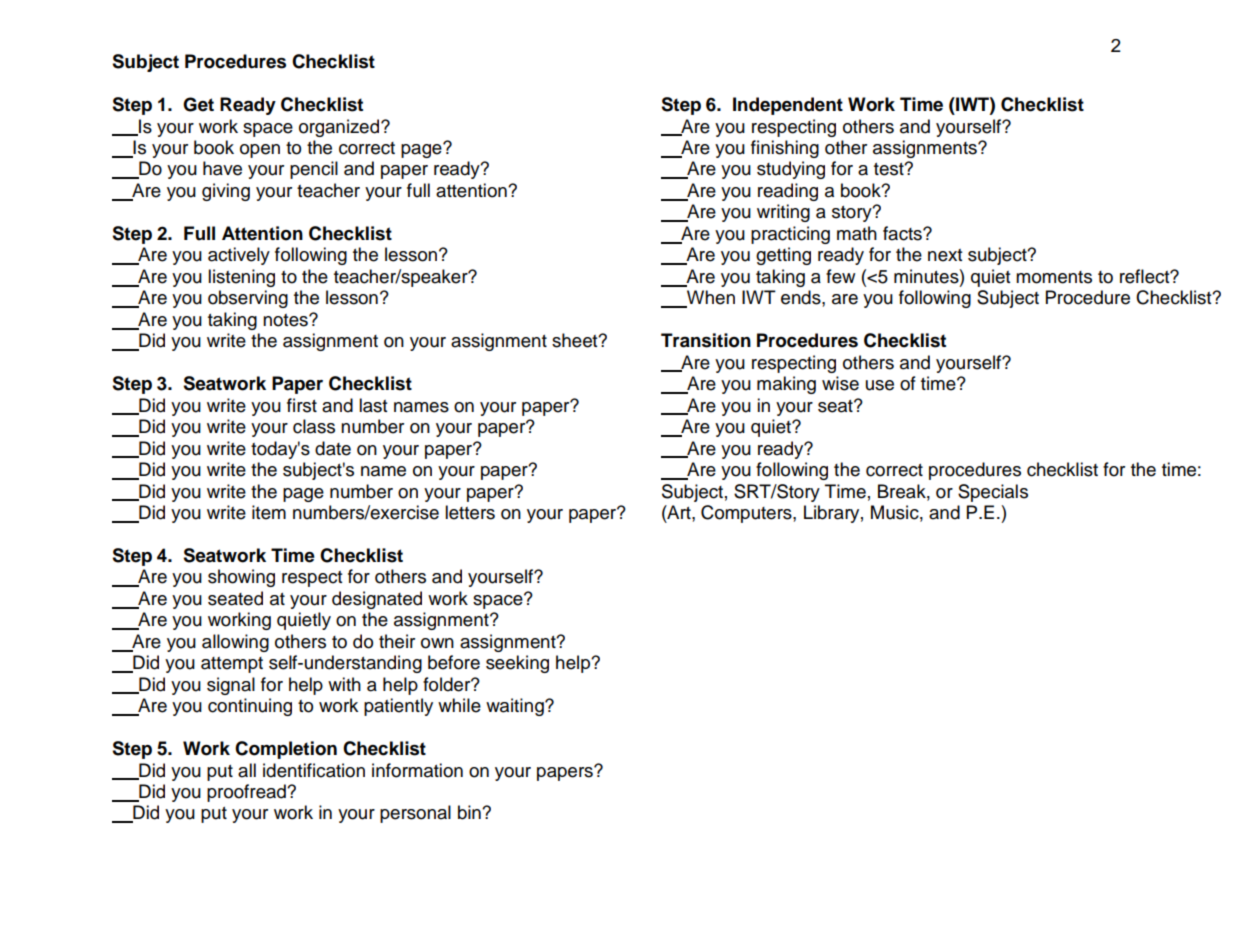  Describe the element at coordinates (314, 770) in the image. I see `identification` at that location.
